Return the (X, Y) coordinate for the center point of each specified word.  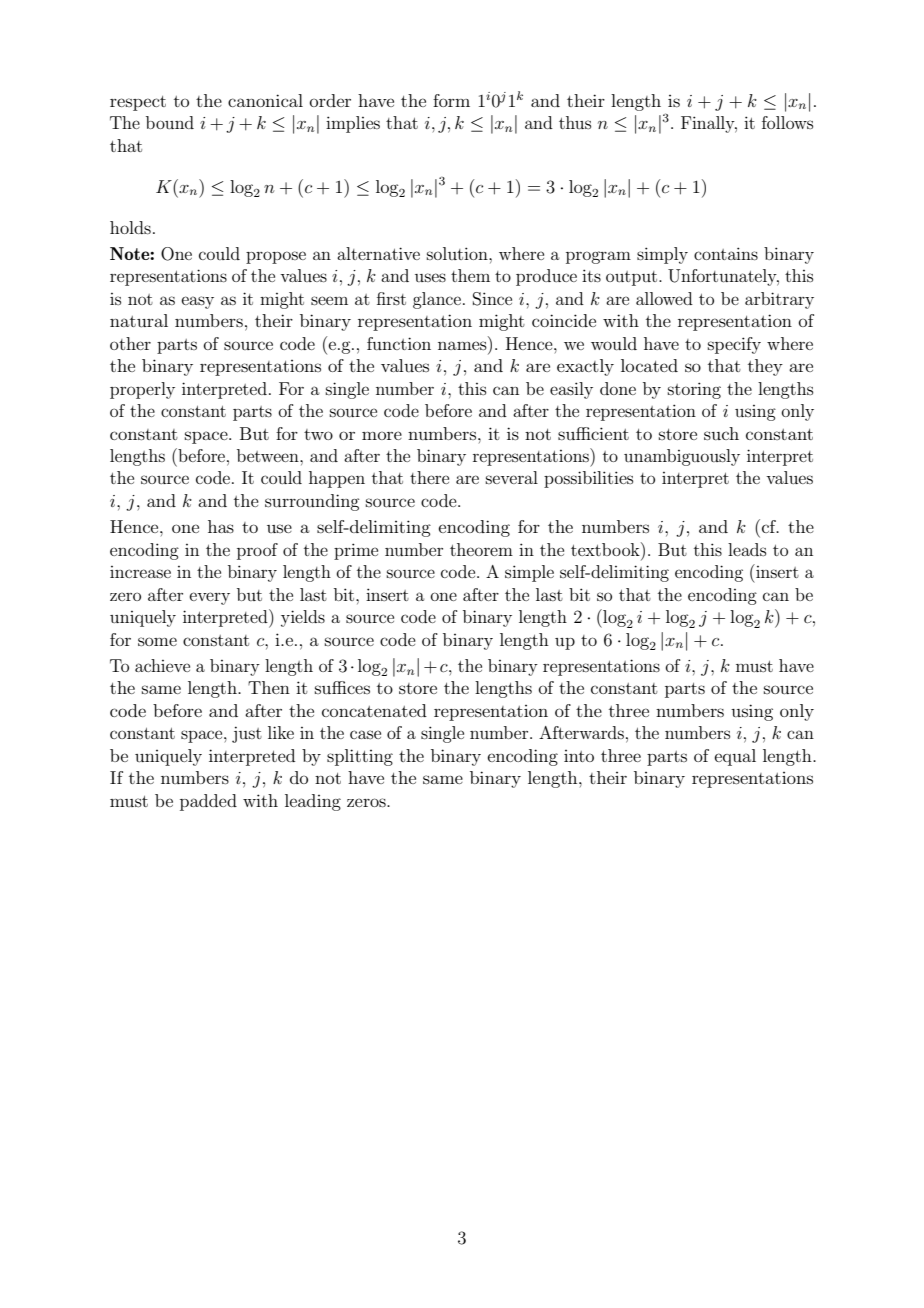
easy (197, 302)
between (269, 455)
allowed (664, 298)
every (209, 598)
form (451, 100)
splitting (360, 757)
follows (787, 122)
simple (529, 573)
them (470, 275)
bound (170, 122)
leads (747, 549)
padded (208, 802)
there (429, 477)
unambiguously (682, 457)
